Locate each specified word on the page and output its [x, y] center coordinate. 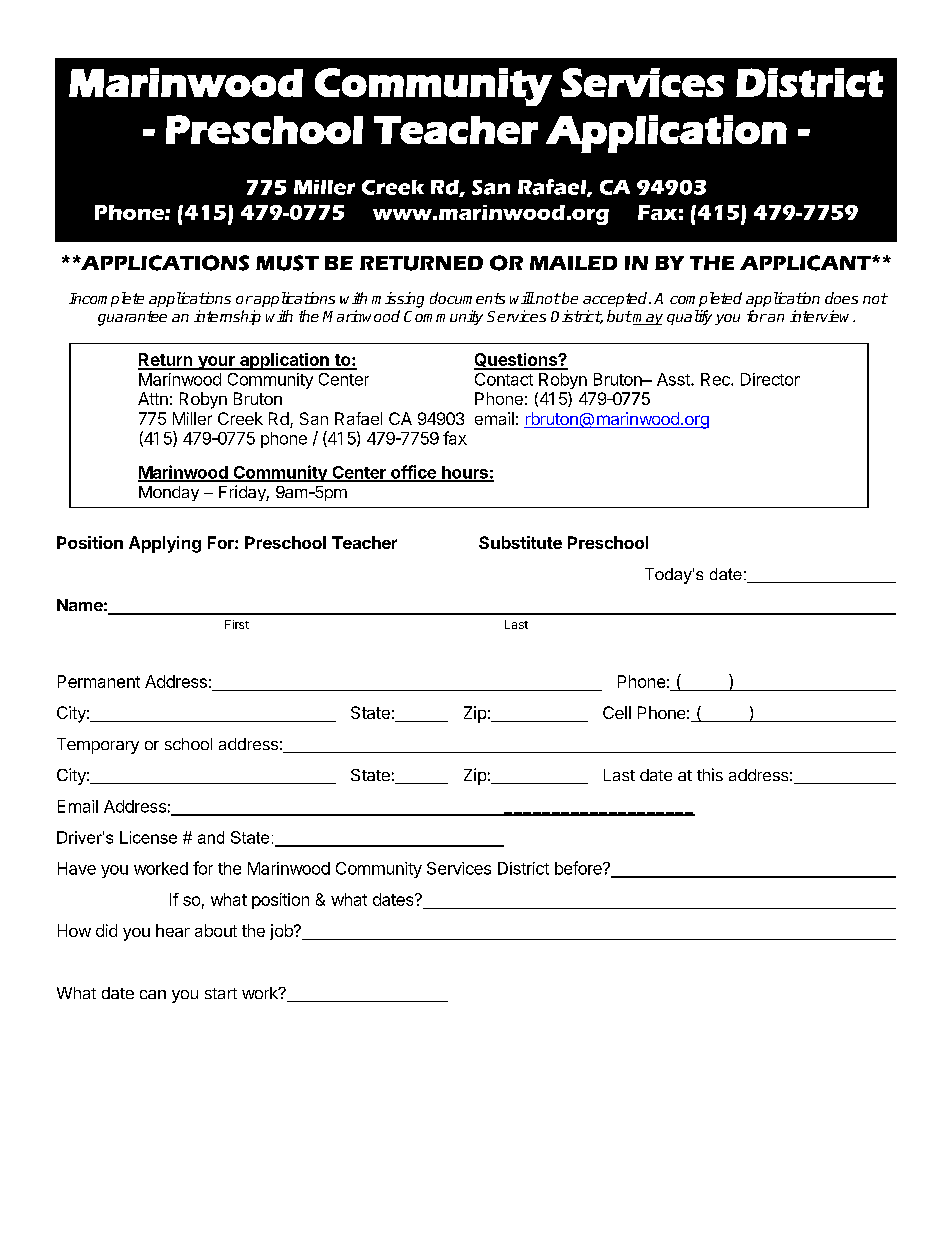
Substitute [520, 542]
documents [467, 298]
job [282, 932]
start [221, 993]
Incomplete [106, 299]
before [579, 868]
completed [706, 299]
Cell [617, 712]
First [237, 624]
